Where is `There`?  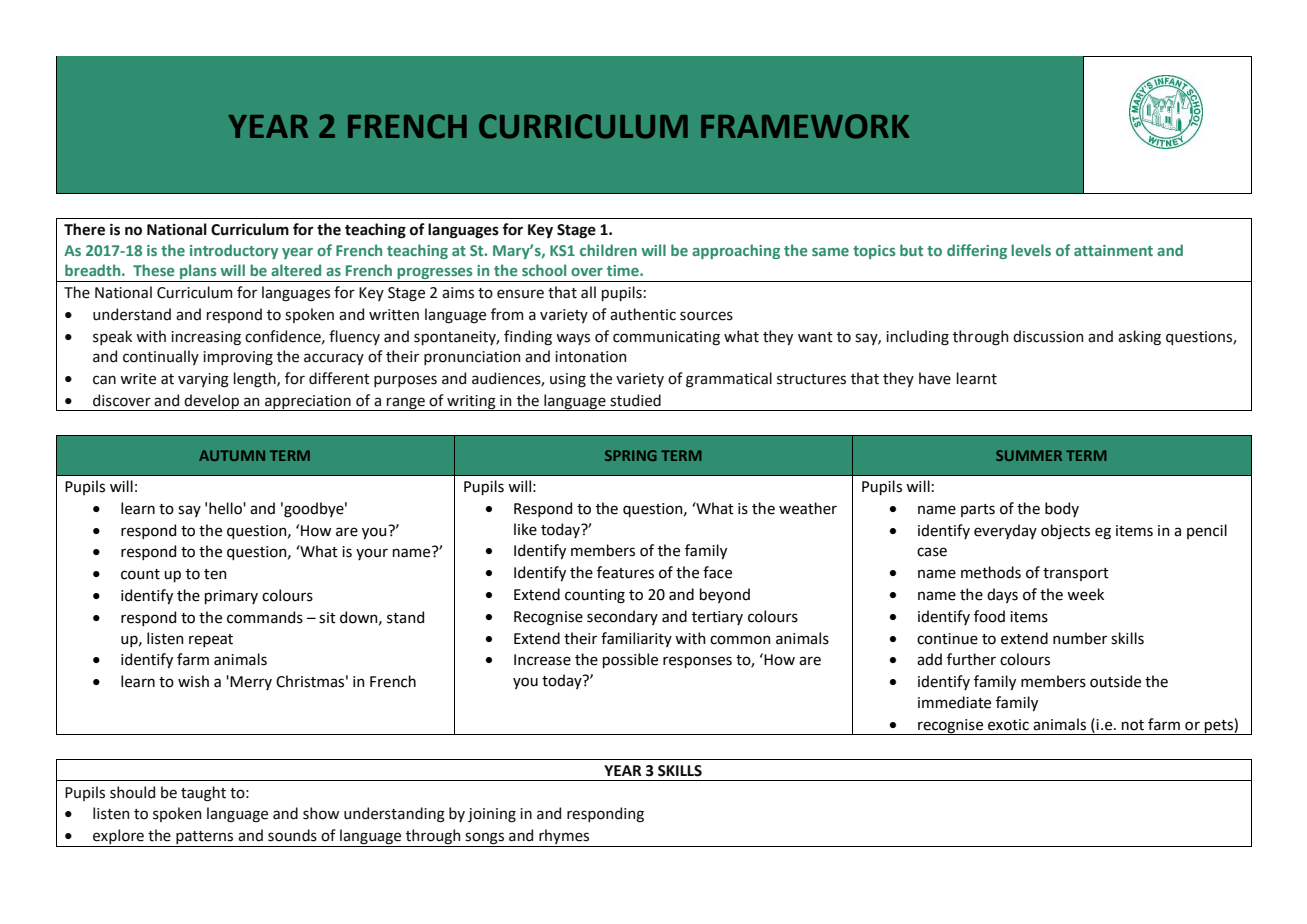 There is located at coordinates (84, 229).
